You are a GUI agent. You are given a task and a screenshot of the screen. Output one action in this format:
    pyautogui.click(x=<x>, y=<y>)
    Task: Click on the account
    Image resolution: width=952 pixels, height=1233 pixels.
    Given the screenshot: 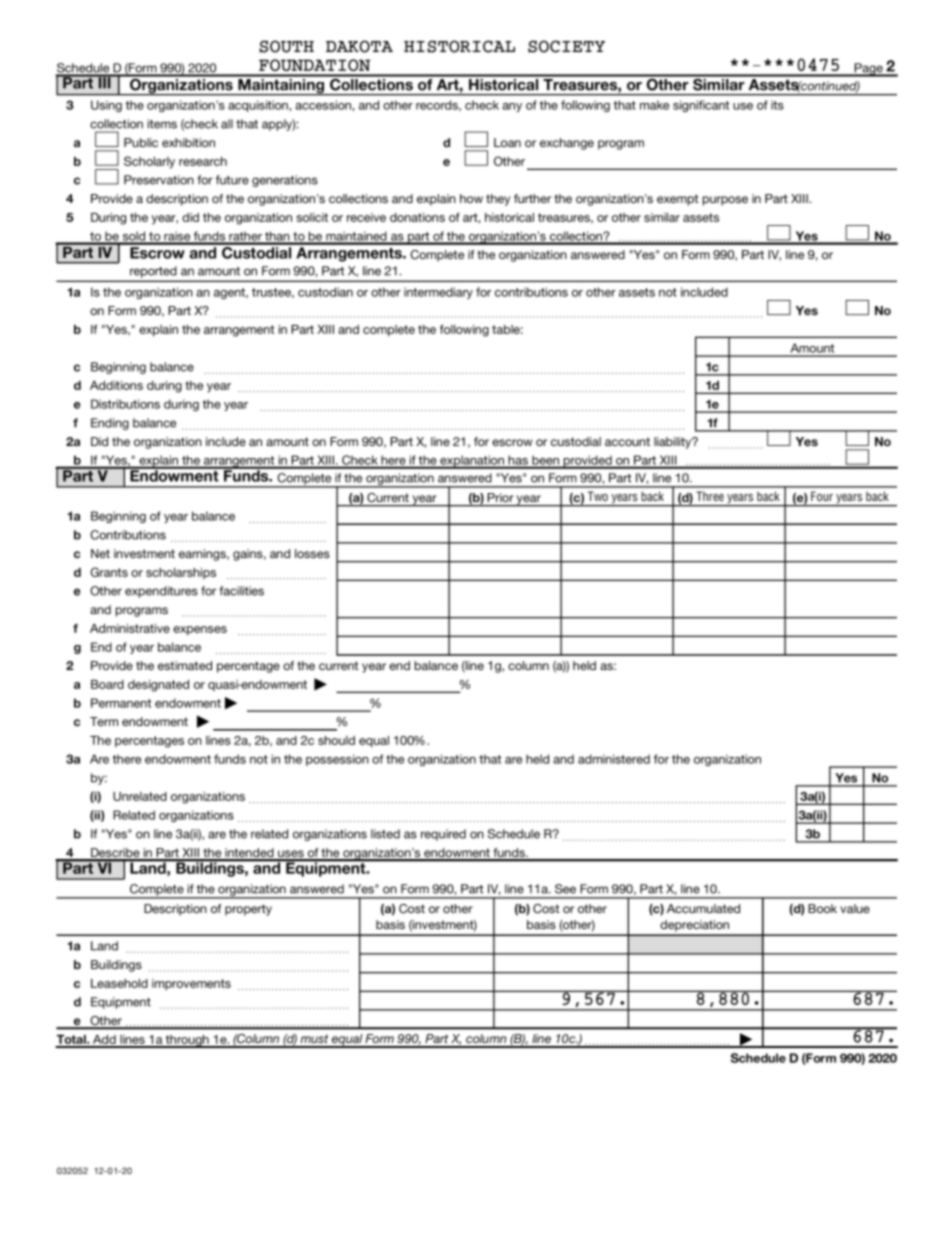 What is the action you would take?
    pyautogui.click(x=627, y=441)
